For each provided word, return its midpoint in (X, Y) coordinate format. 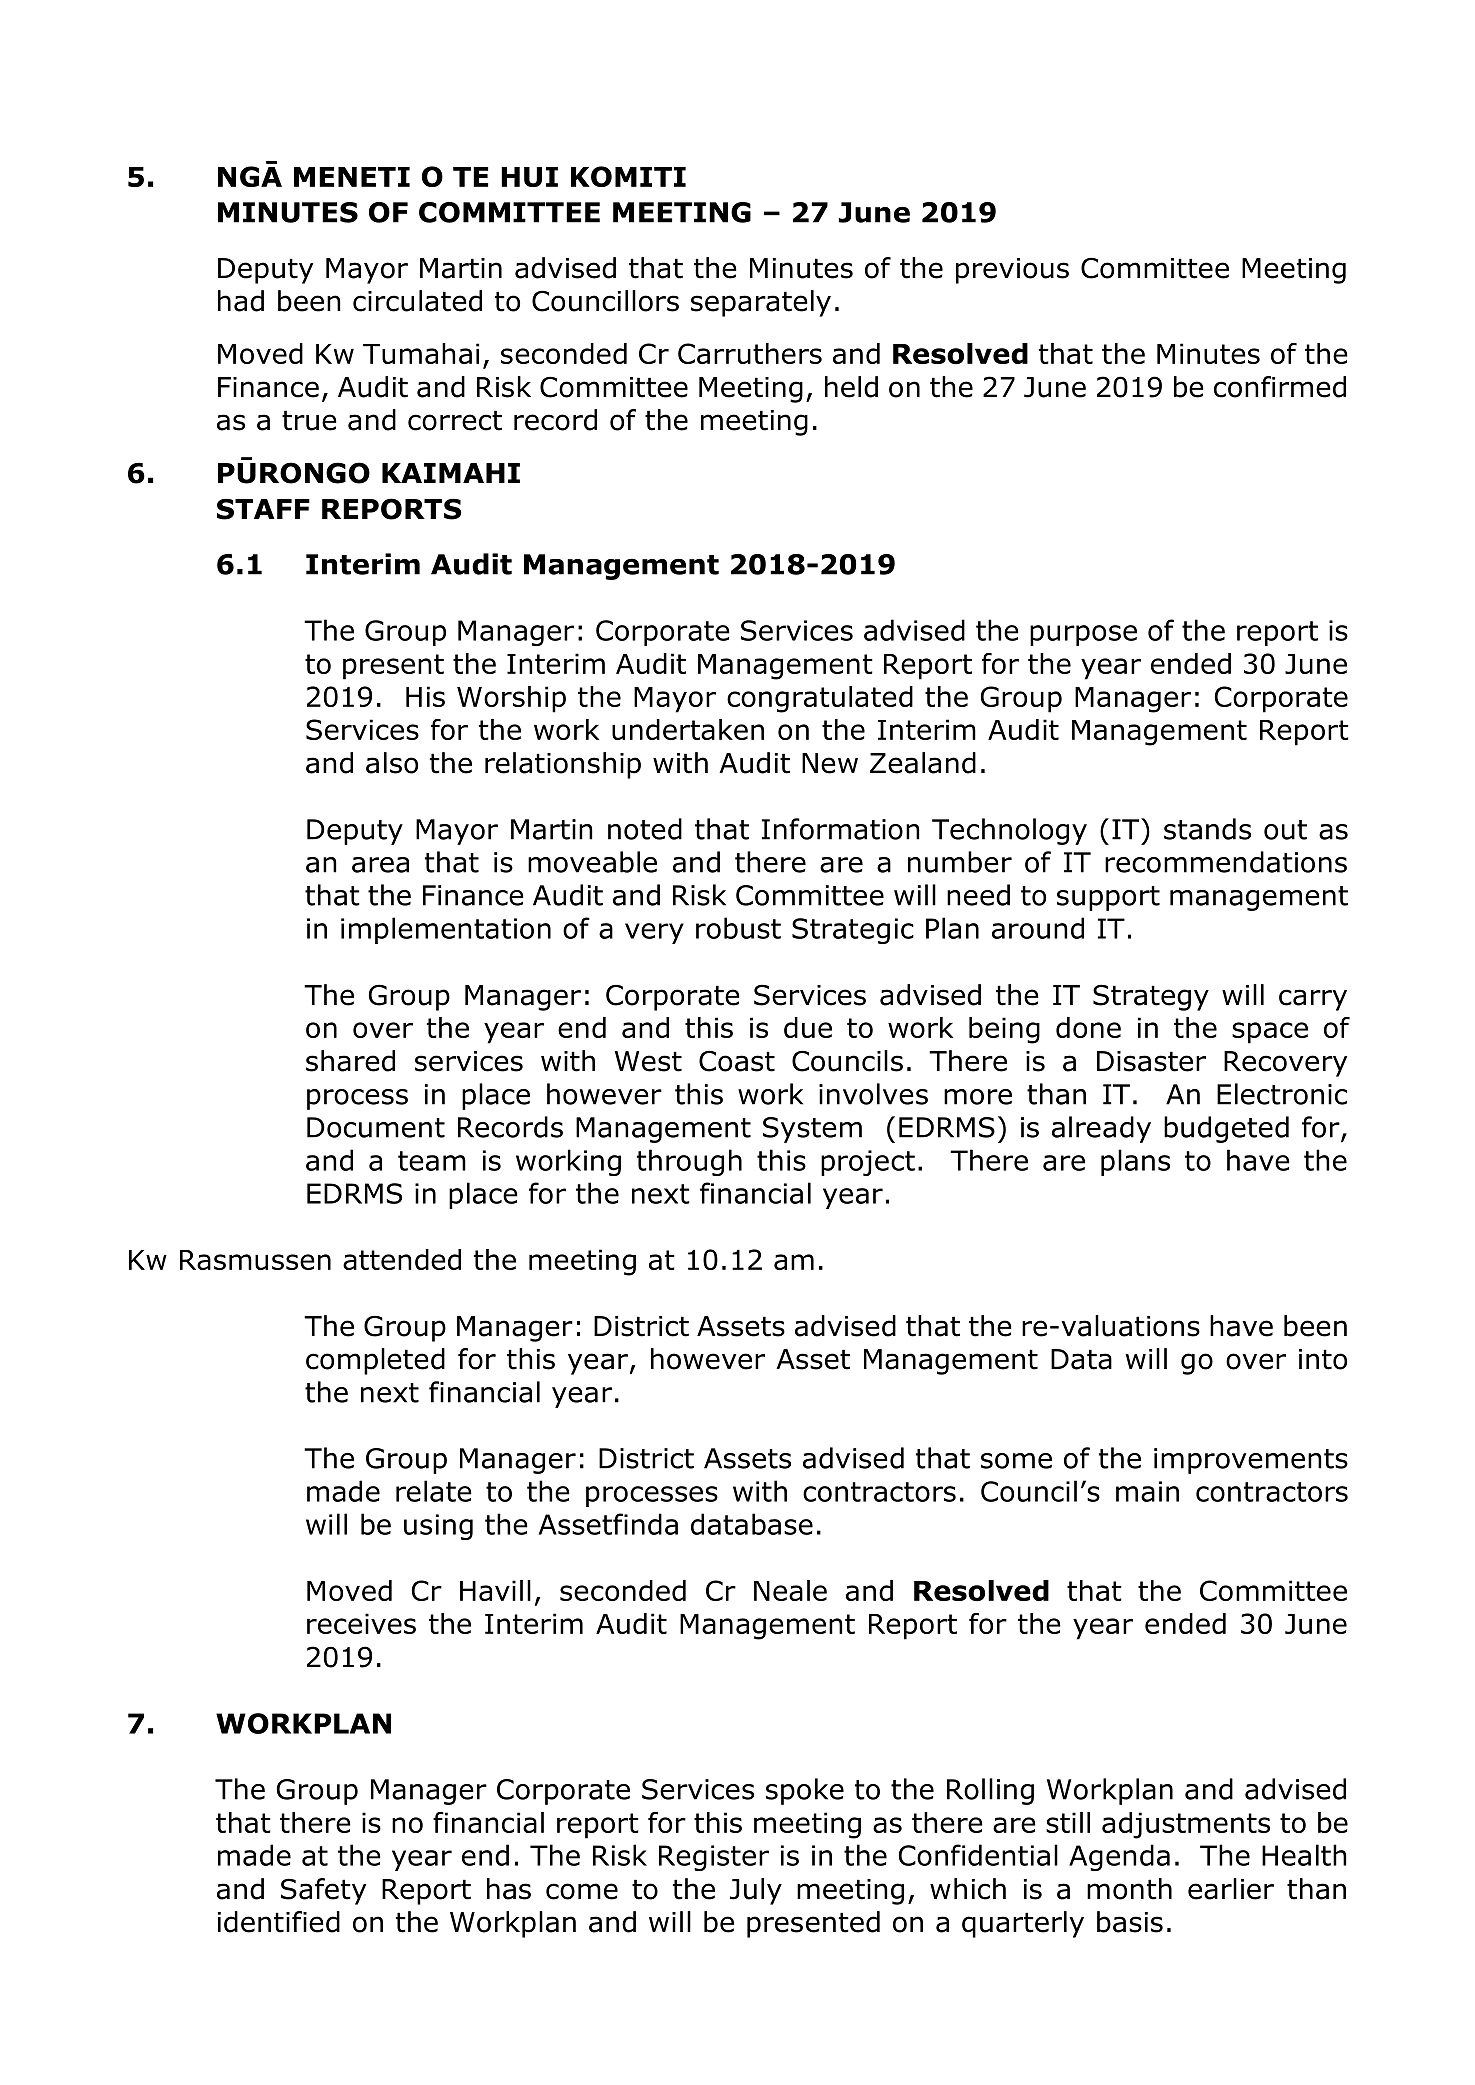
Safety (323, 1891)
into (1323, 1359)
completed (375, 1361)
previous (1012, 271)
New (830, 763)
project (868, 1163)
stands (1207, 829)
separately (761, 303)
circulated (417, 301)
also (392, 763)
